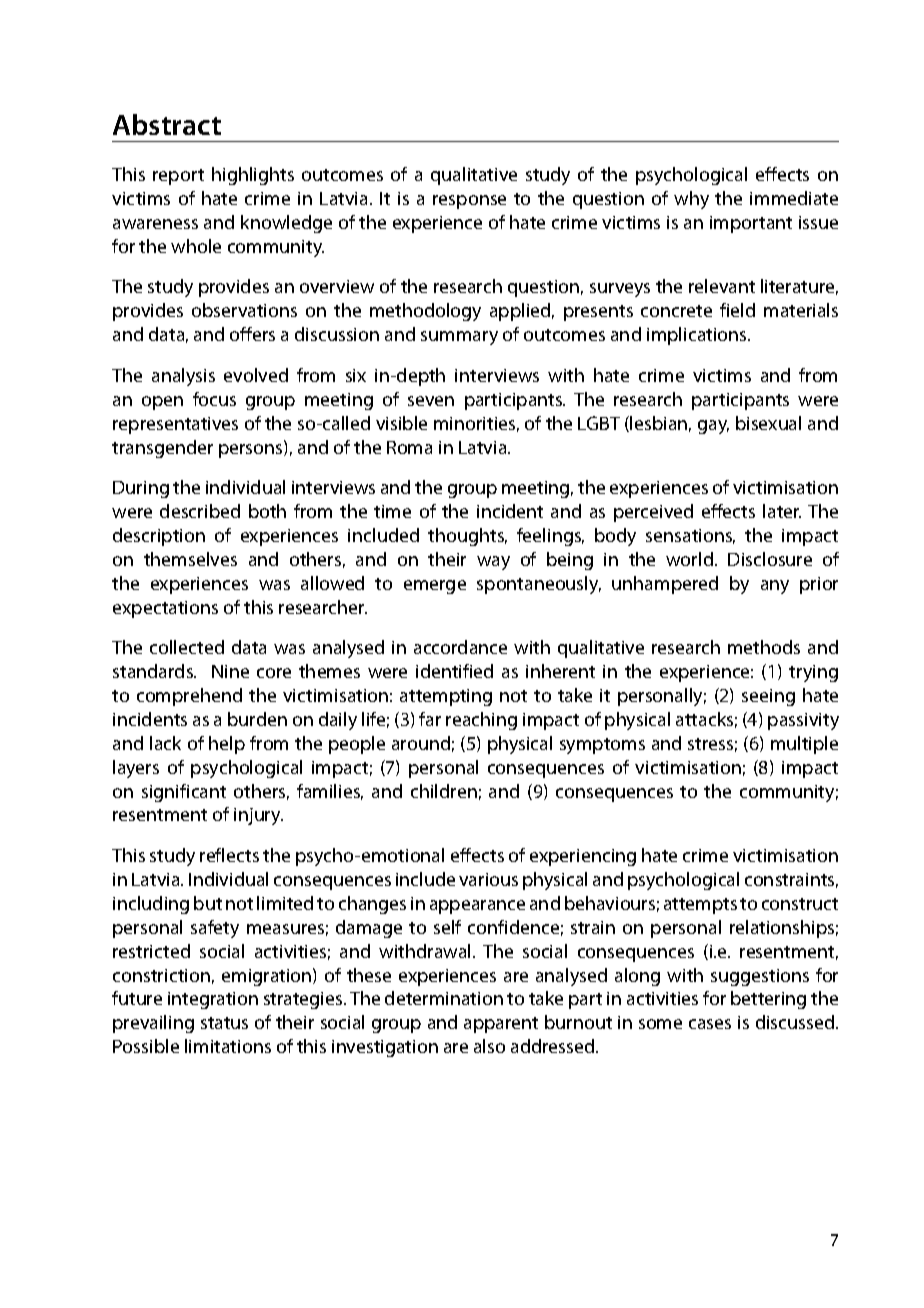  I want to click on any, so click(775, 587).
